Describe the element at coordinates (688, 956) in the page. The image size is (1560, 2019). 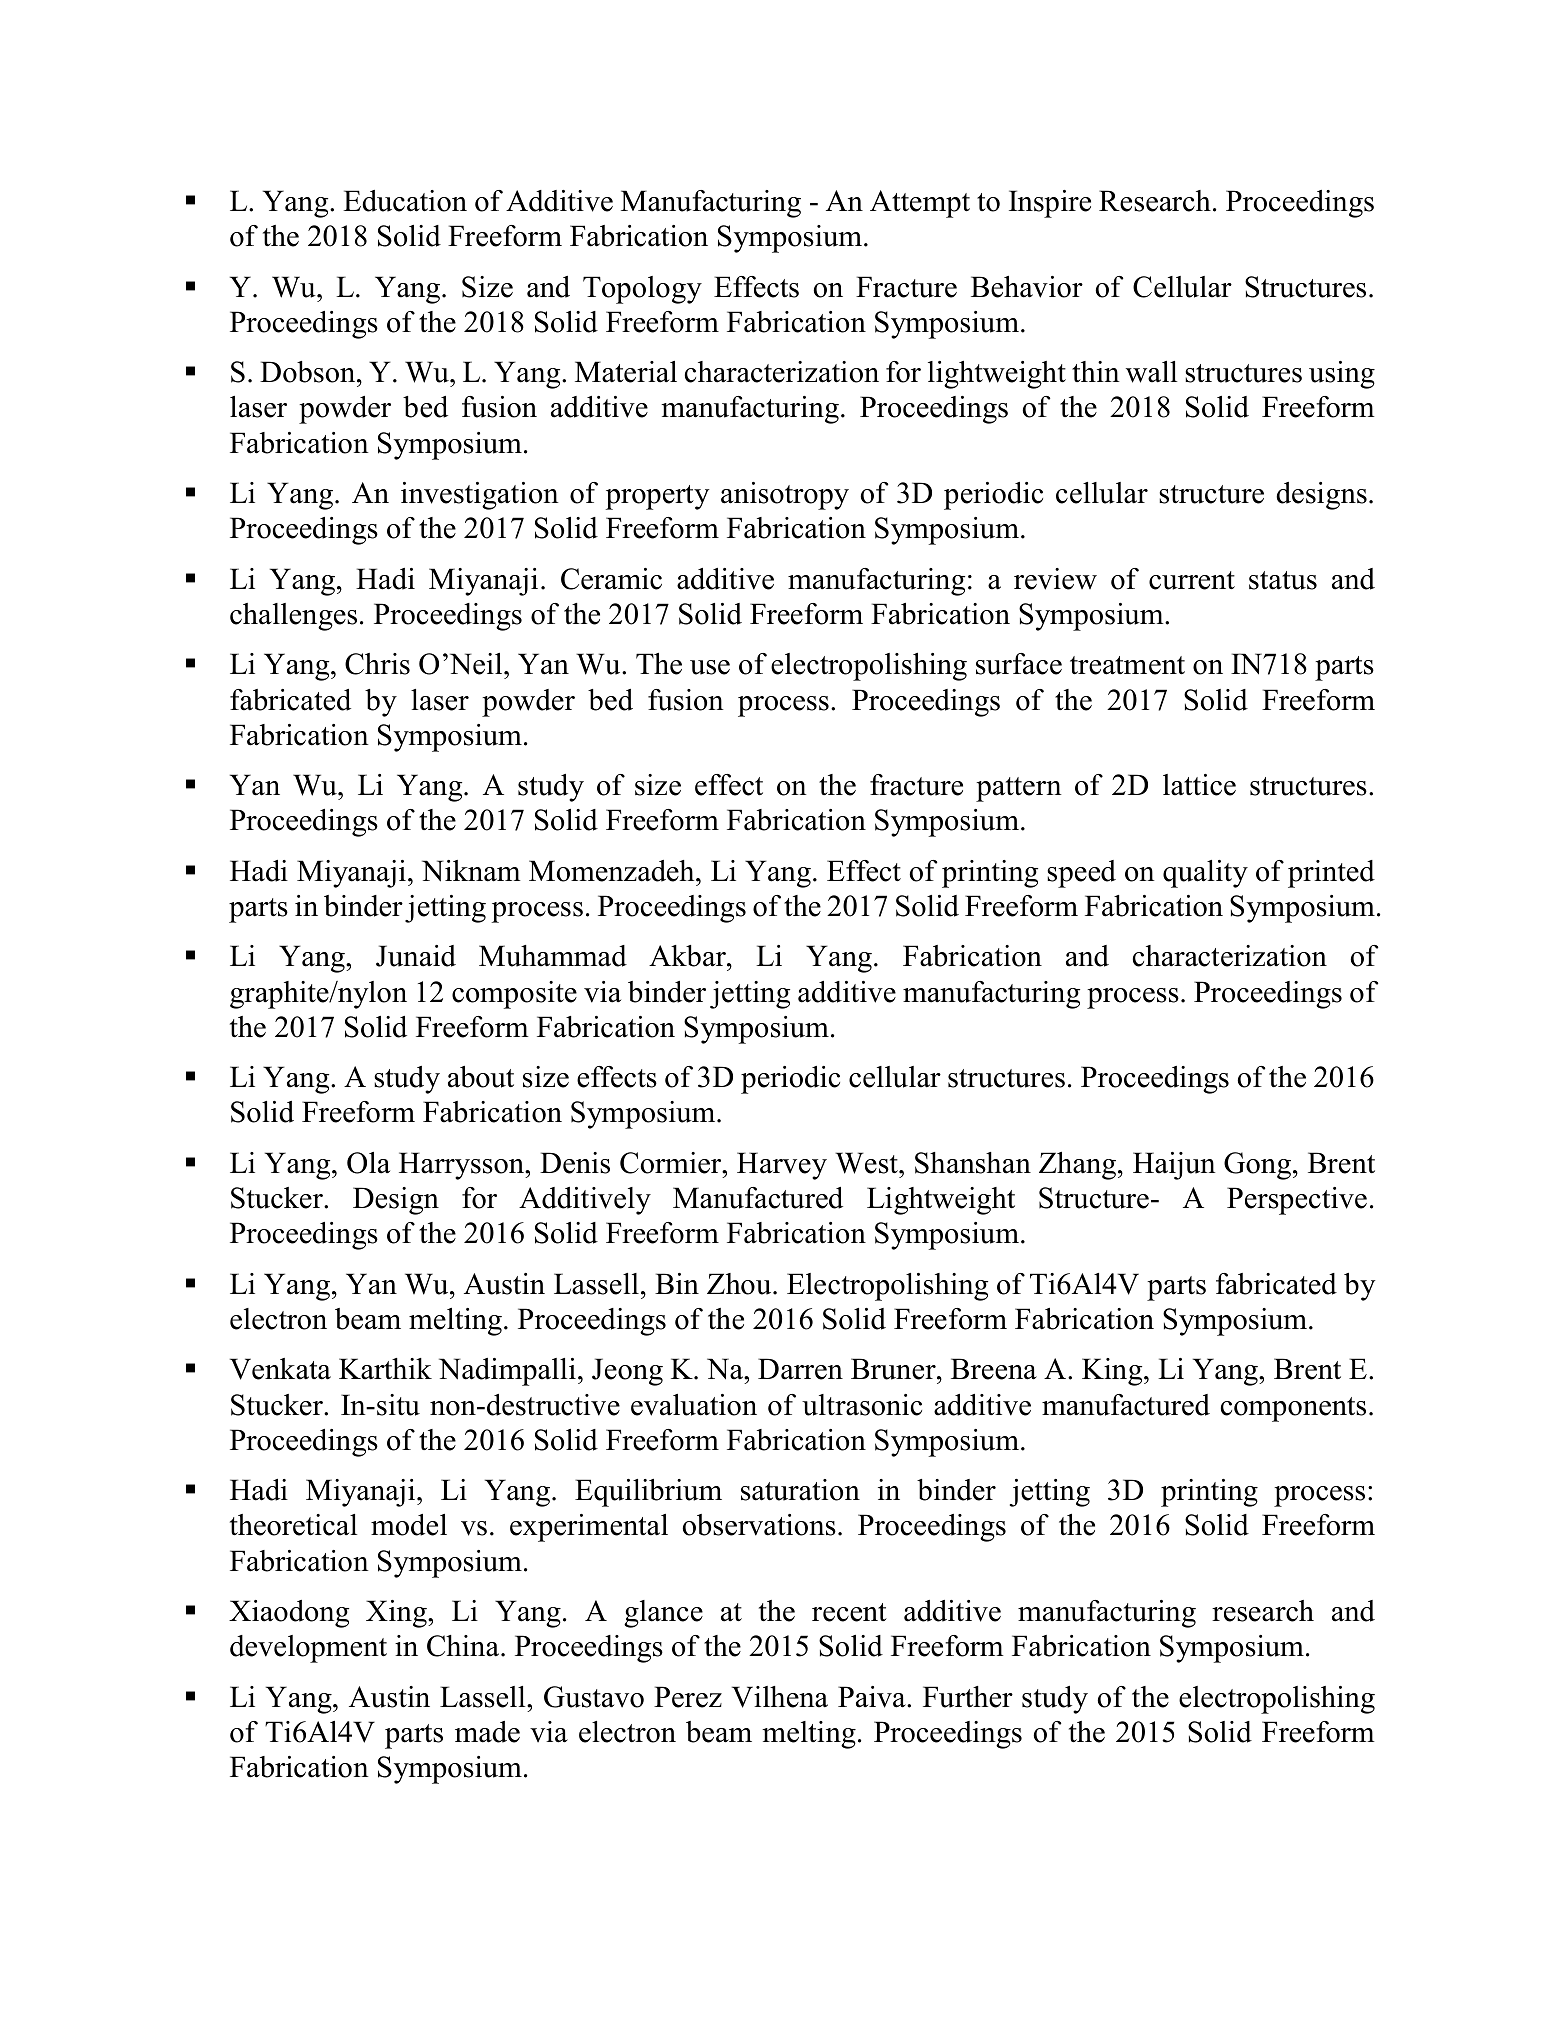
I see `Akbar` at that location.
